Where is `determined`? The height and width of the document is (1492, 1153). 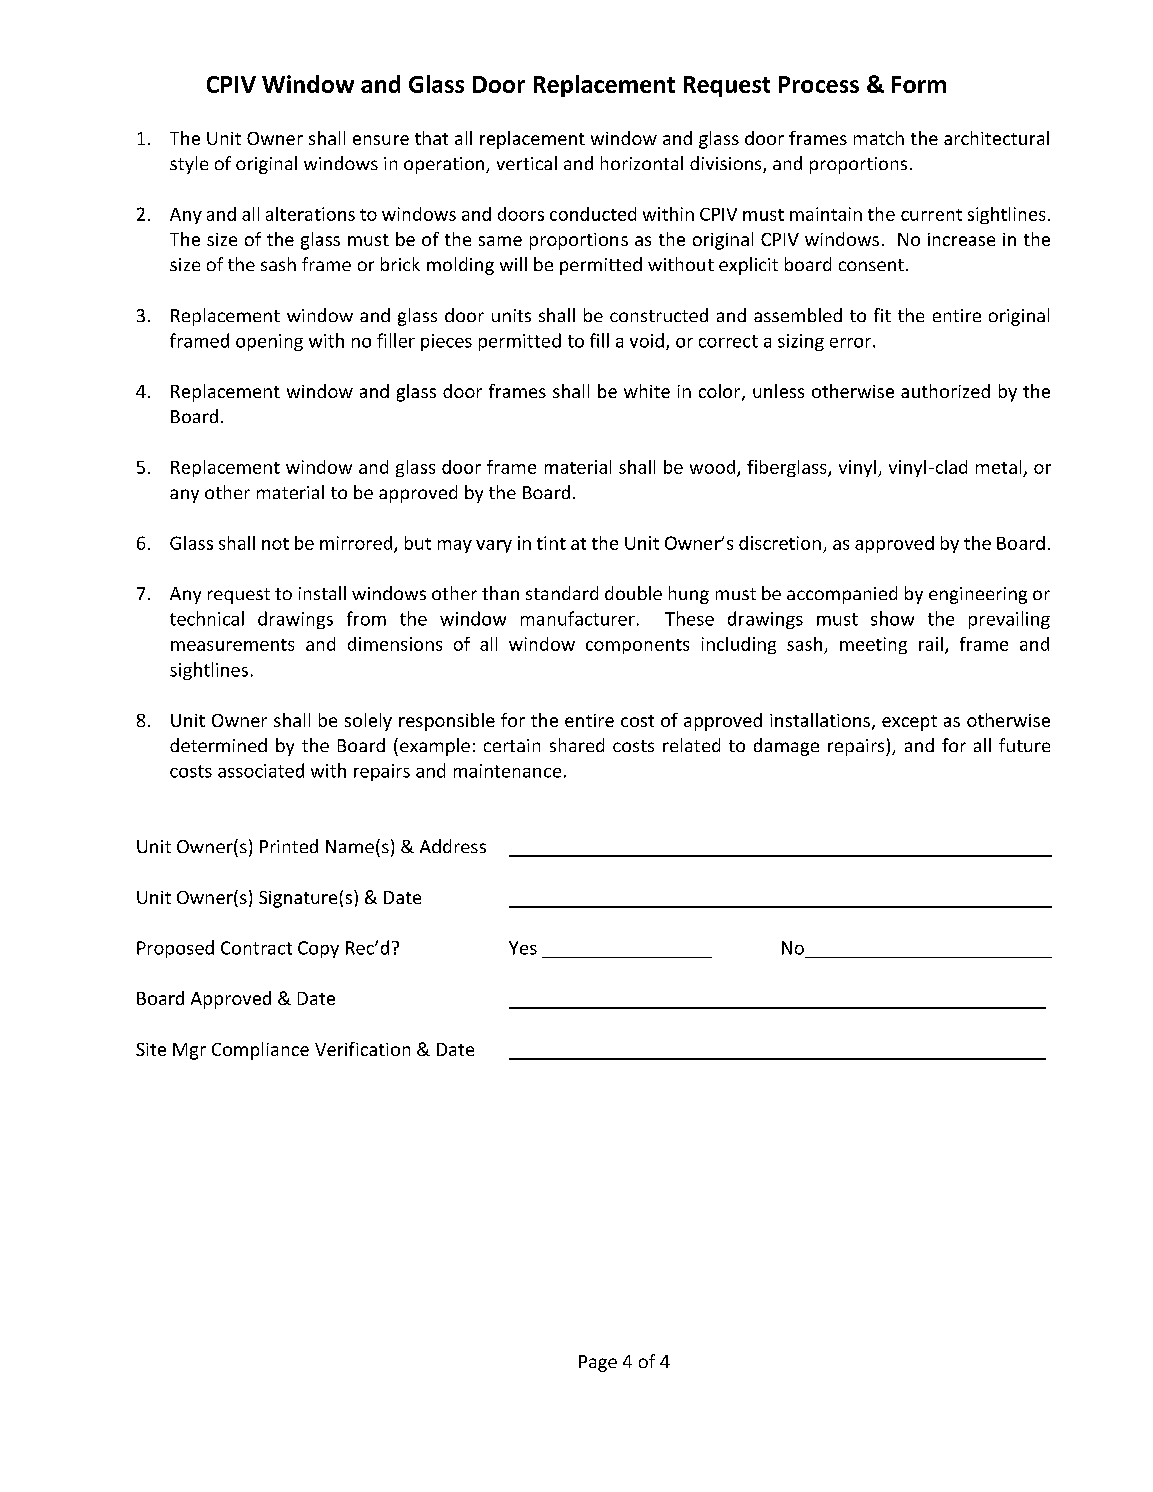 determined is located at coordinates (218, 745).
